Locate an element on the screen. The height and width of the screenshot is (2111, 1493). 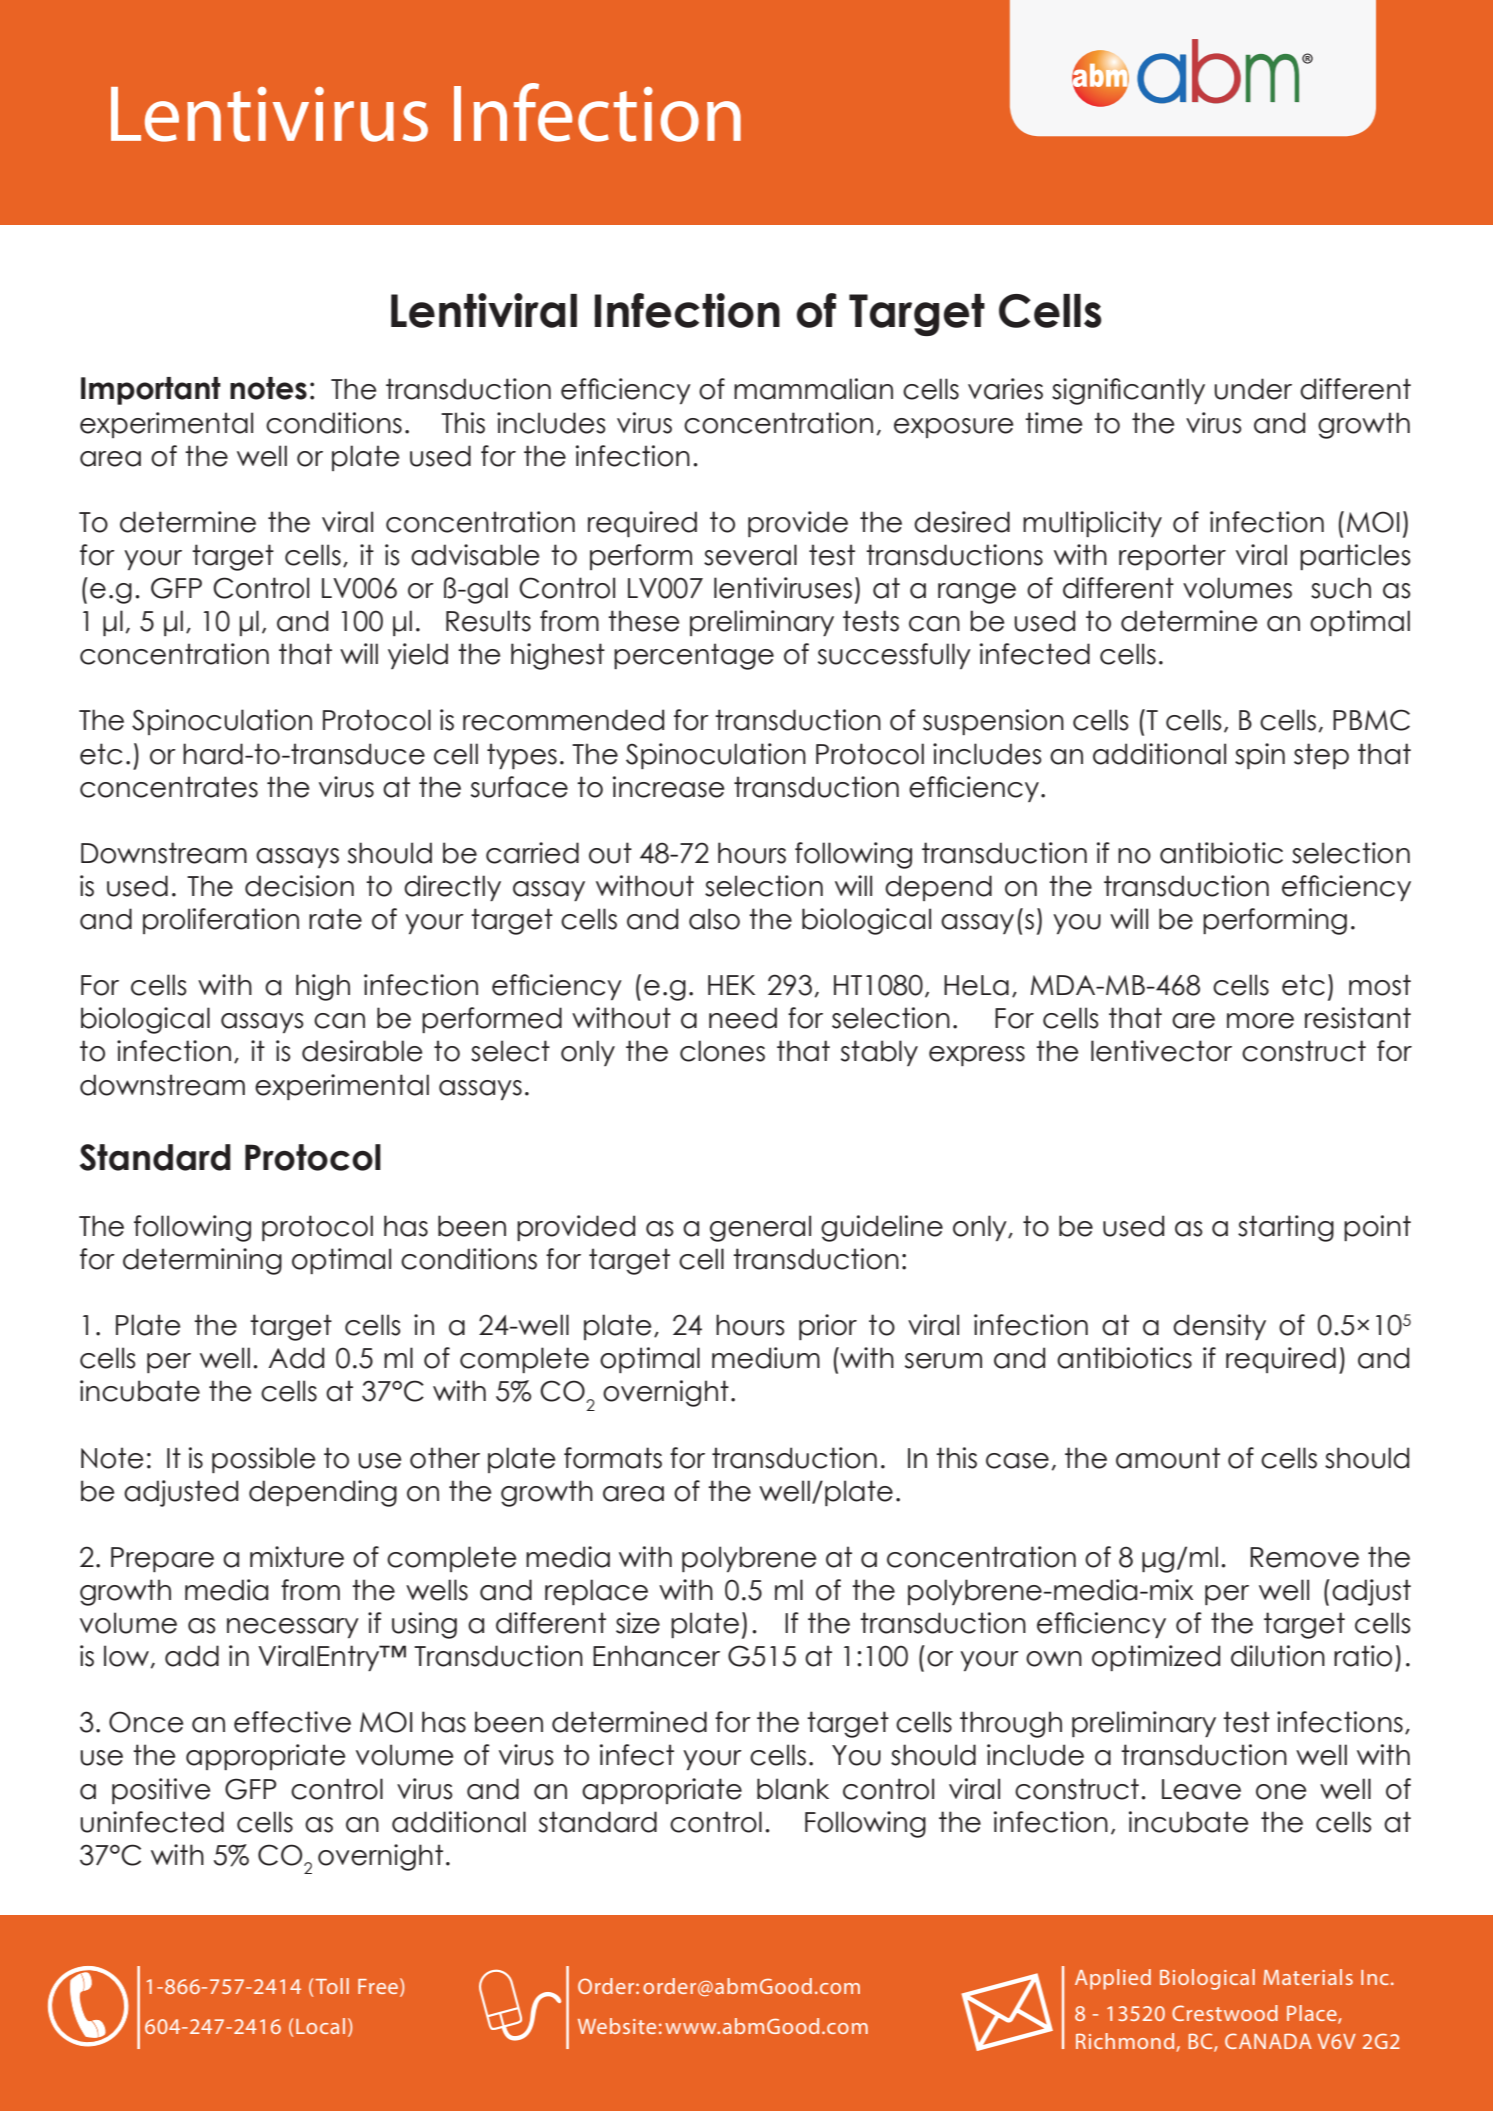
Website is located at coordinates (617, 2026).
